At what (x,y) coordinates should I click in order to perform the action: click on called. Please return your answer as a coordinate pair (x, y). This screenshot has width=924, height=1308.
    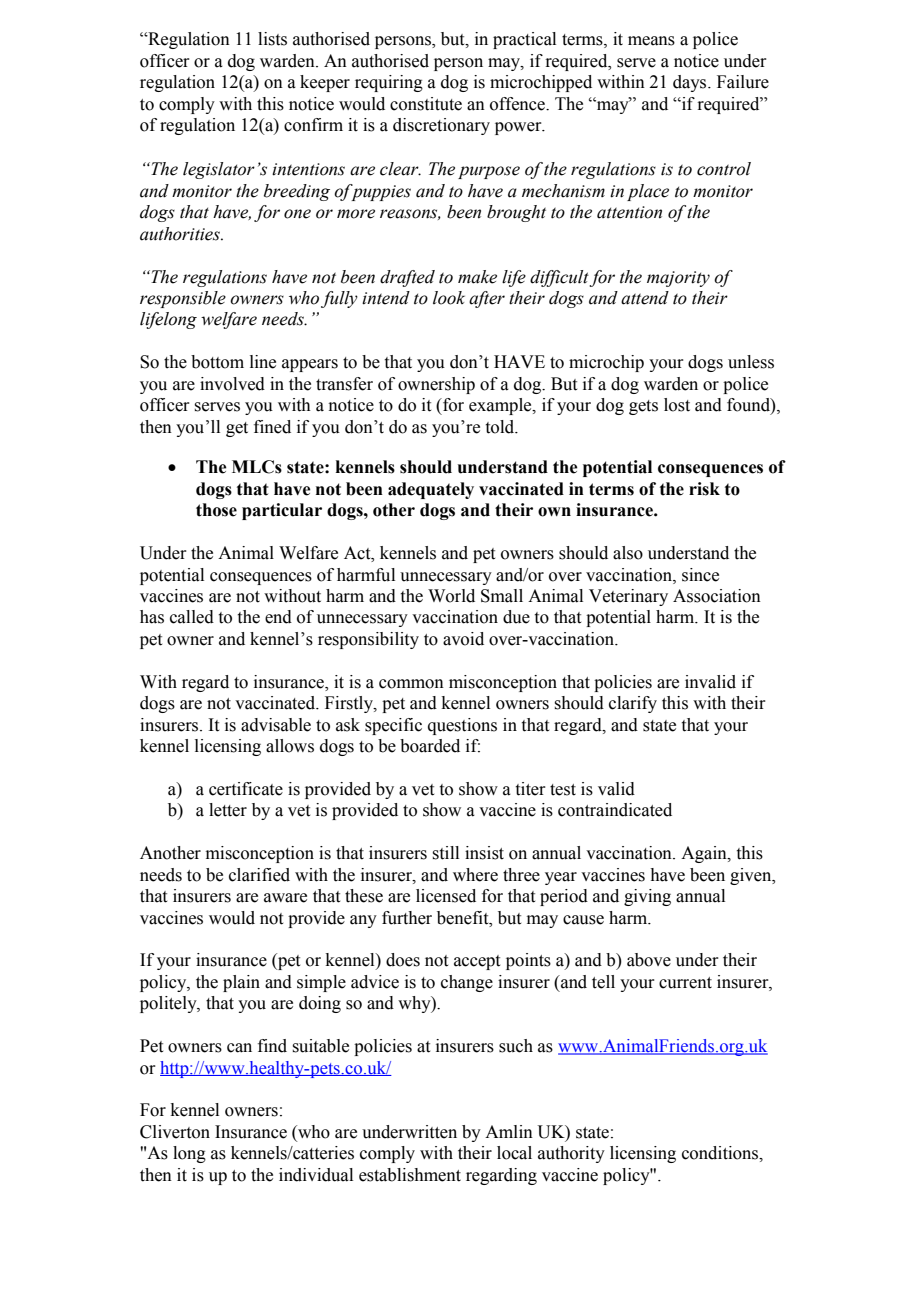
    Looking at the image, I should click on (192, 617).
